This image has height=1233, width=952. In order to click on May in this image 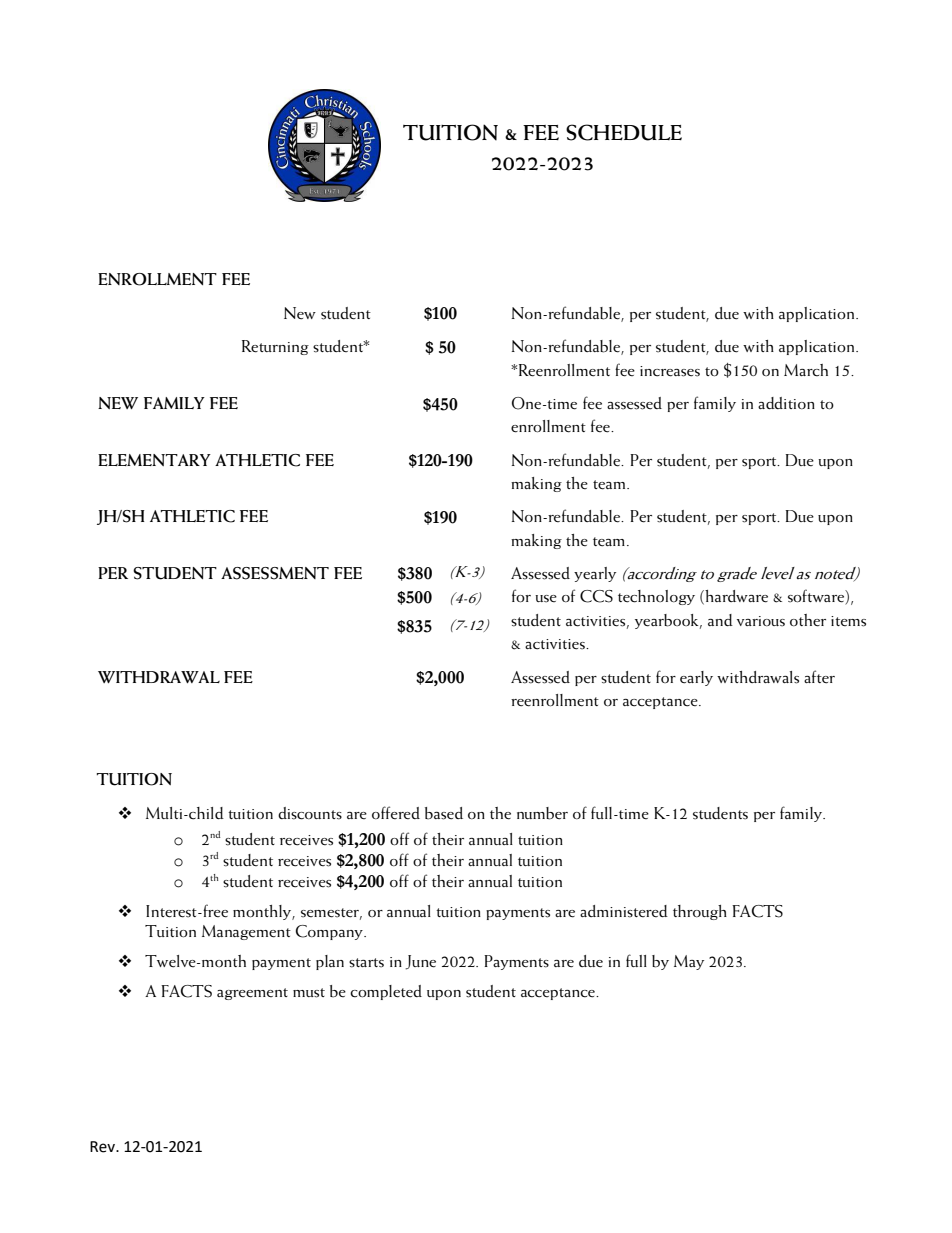, I will do `click(689, 962)`.
